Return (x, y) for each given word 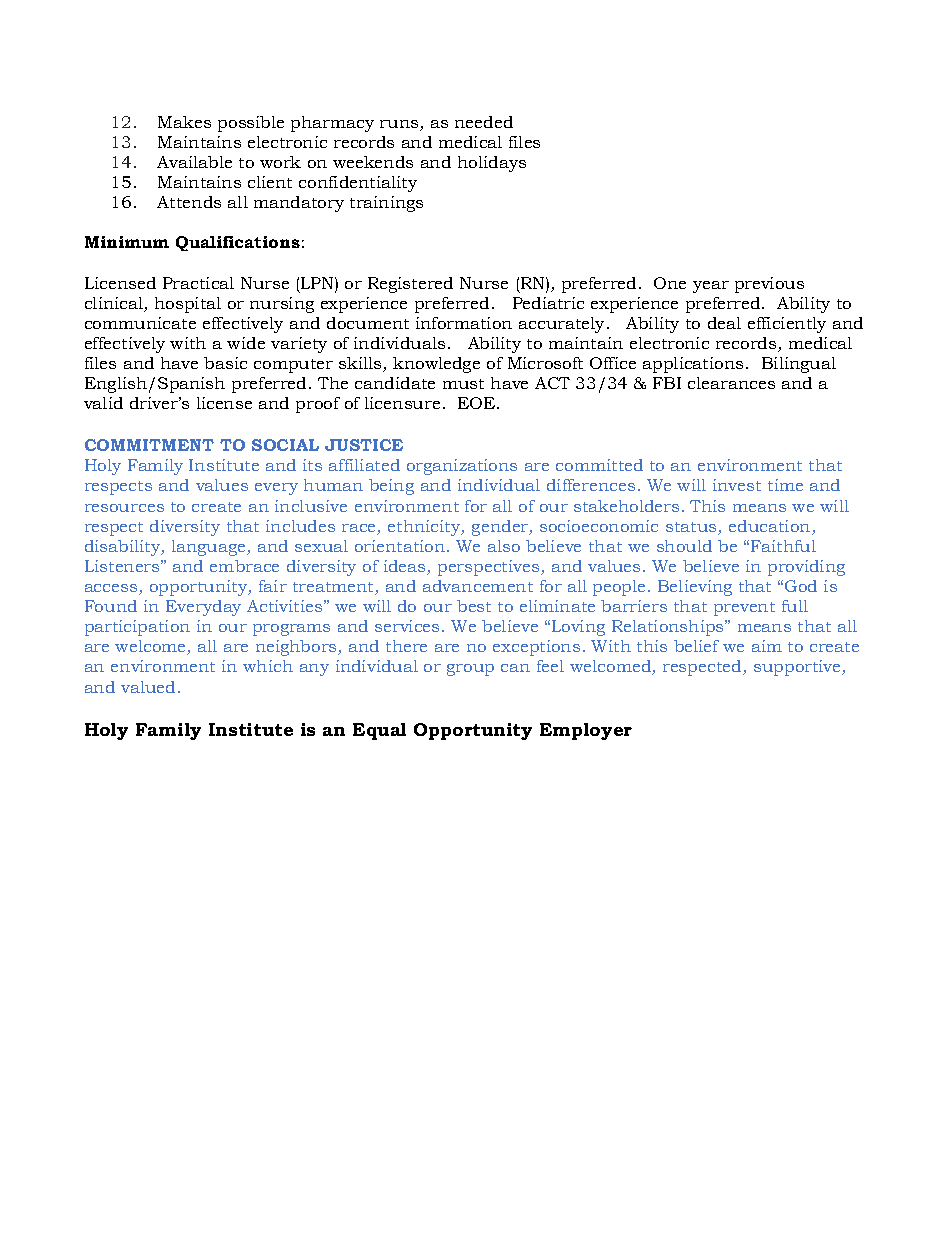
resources (124, 508)
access (112, 589)
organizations (462, 467)
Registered (410, 285)
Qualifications (238, 243)
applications (693, 365)
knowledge (436, 365)
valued (150, 687)
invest (737, 485)
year (711, 287)
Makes (184, 122)
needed (484, 122)
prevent (744, 609)
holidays (492, 164)
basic (225, 363)
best (474, 606)
